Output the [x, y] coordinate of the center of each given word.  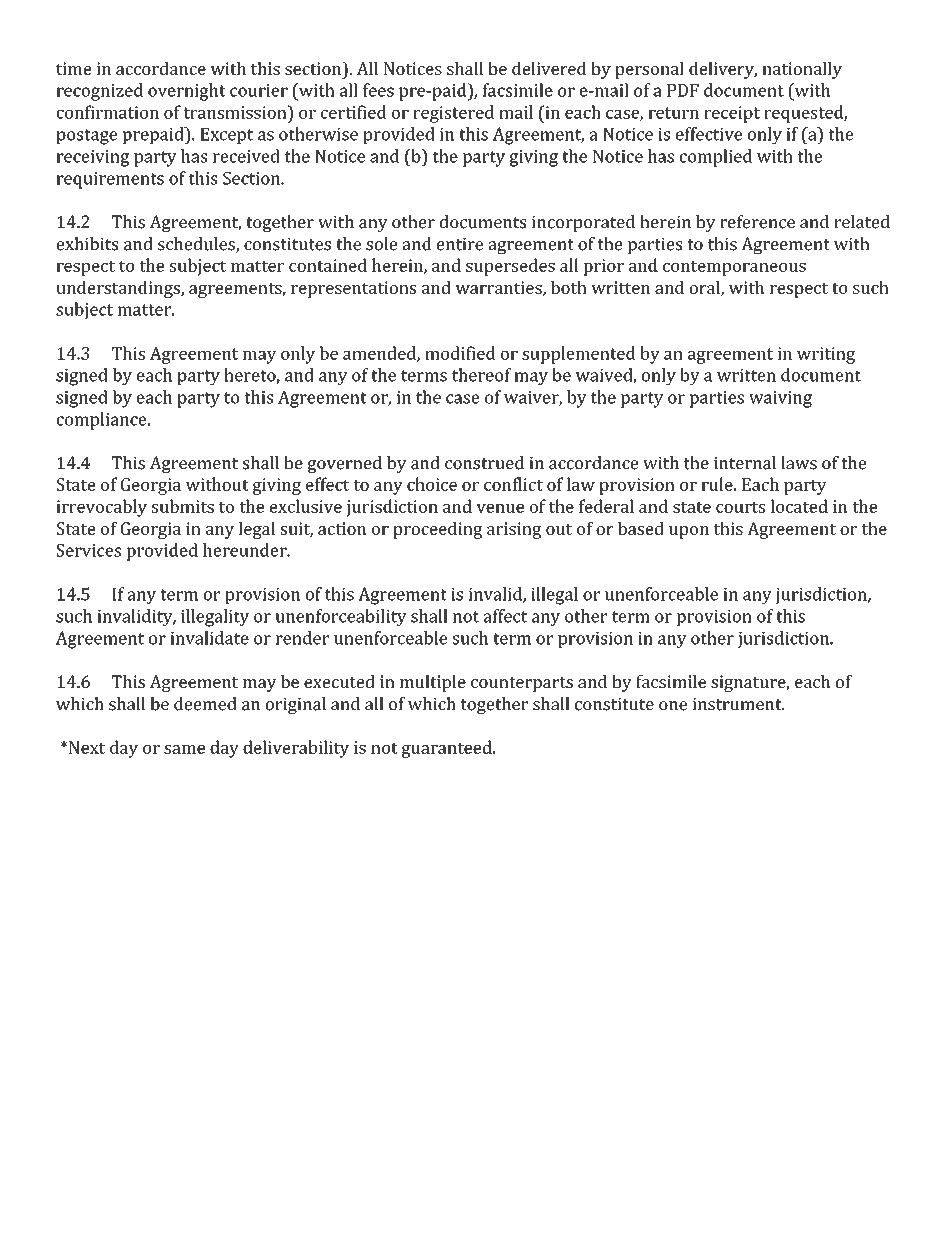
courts [740, 507]
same [184, 749]
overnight [187, 92]
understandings [119, 289]
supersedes [510, 267]
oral [706, 288]
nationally [802, 70]
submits [183, 506]
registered [453, 114]
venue [500, 508]
